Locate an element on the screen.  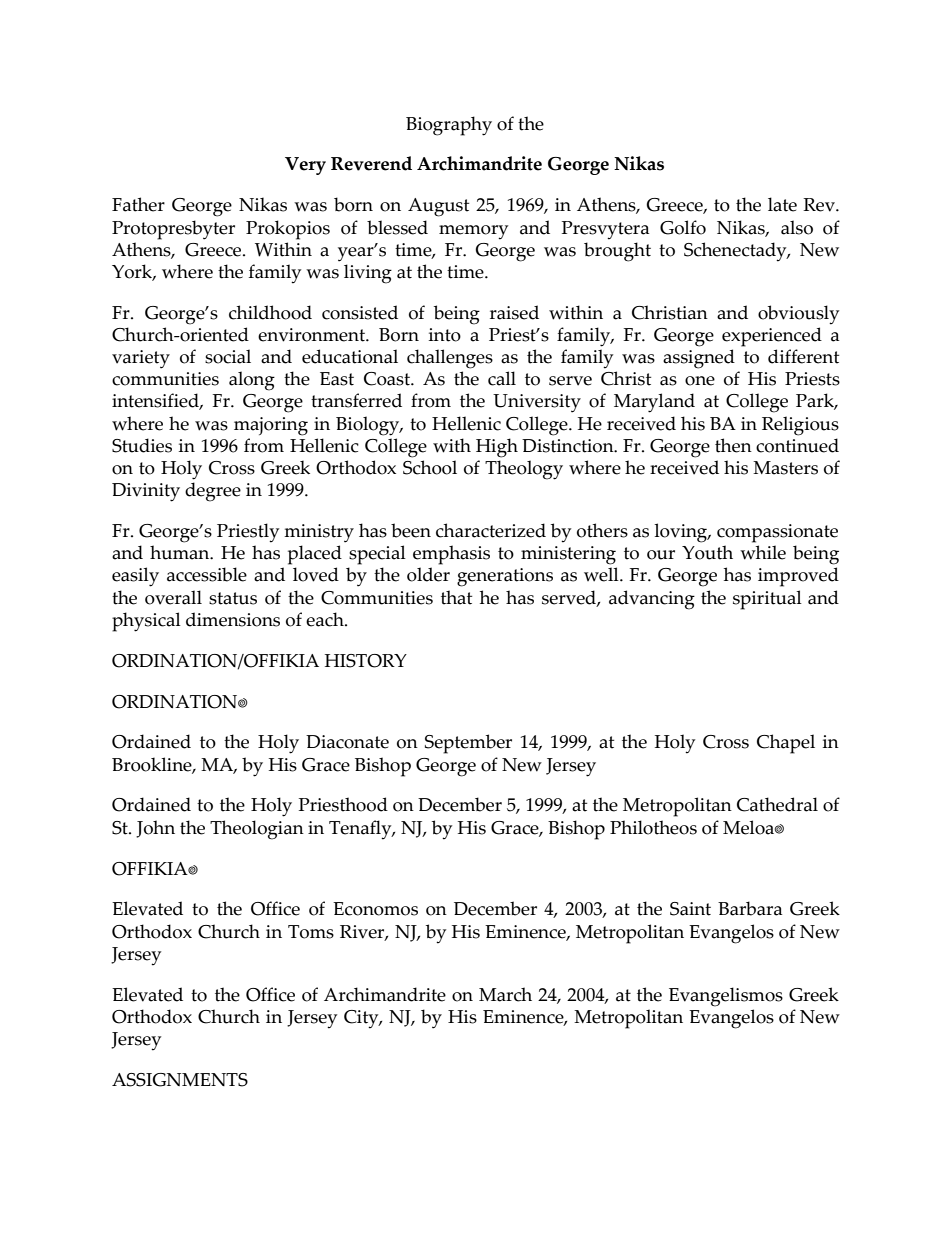
Theologian is located at coordinates (257, 830).
